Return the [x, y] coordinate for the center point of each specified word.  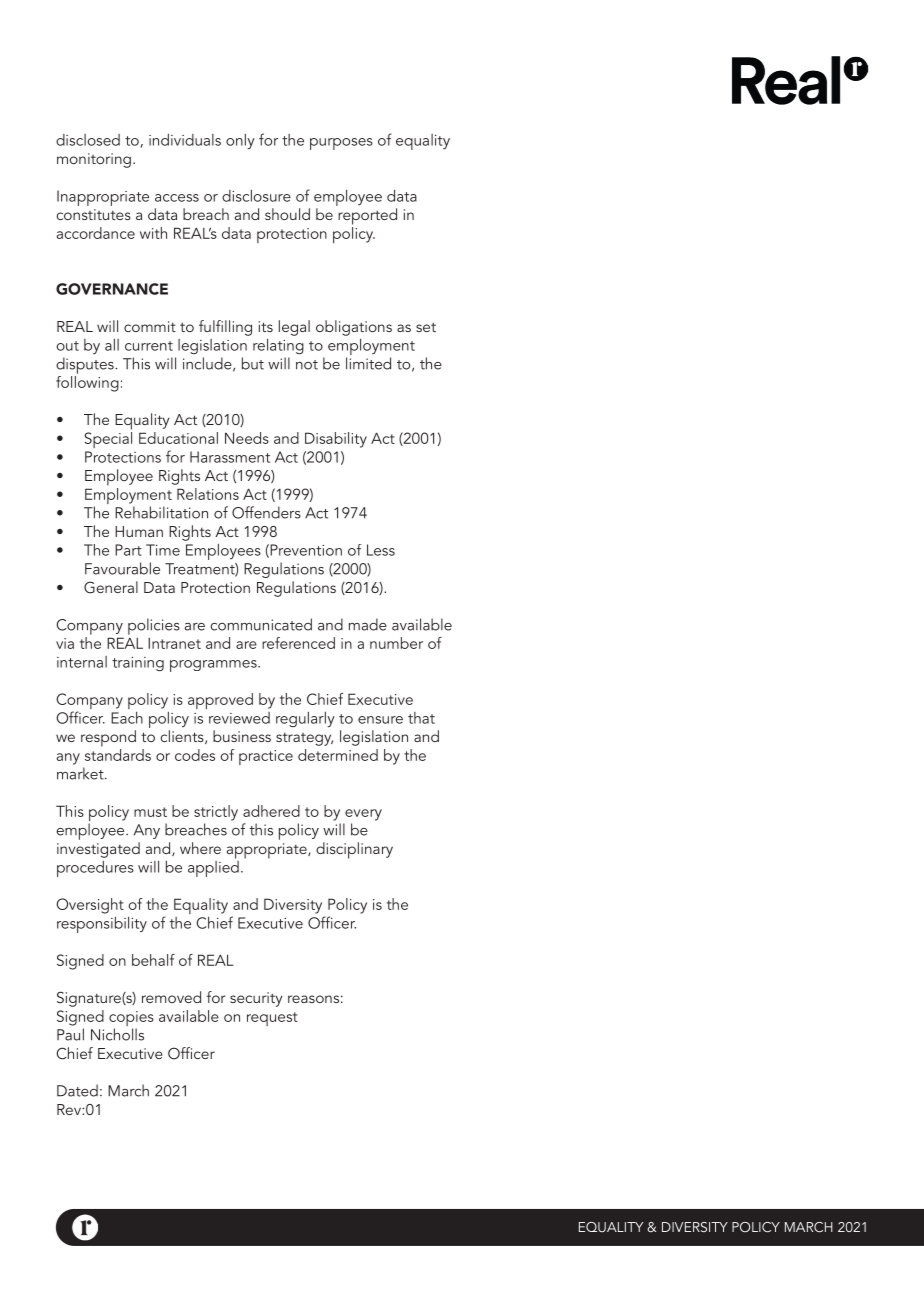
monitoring [94, 160]
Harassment [230, 457]
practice [266, 757]
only [240, 141]
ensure [380, 720]
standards [118, 753]
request [272, 1019]
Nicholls [117, 1034]
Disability [336, 440]
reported [367, 216]
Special [108, 440]
